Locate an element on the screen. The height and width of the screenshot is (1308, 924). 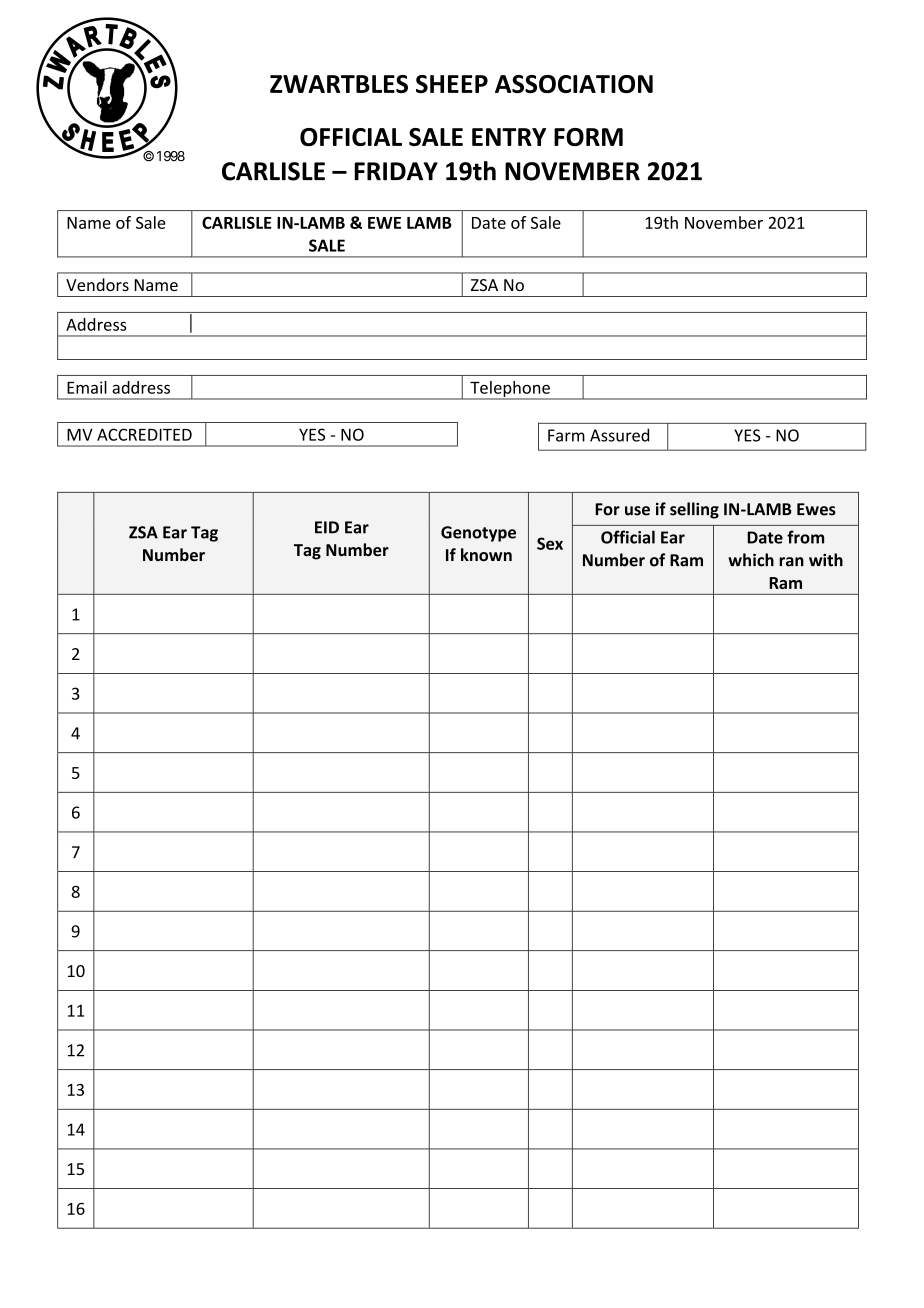
ENTRY is located at coordinates (509, 137).
